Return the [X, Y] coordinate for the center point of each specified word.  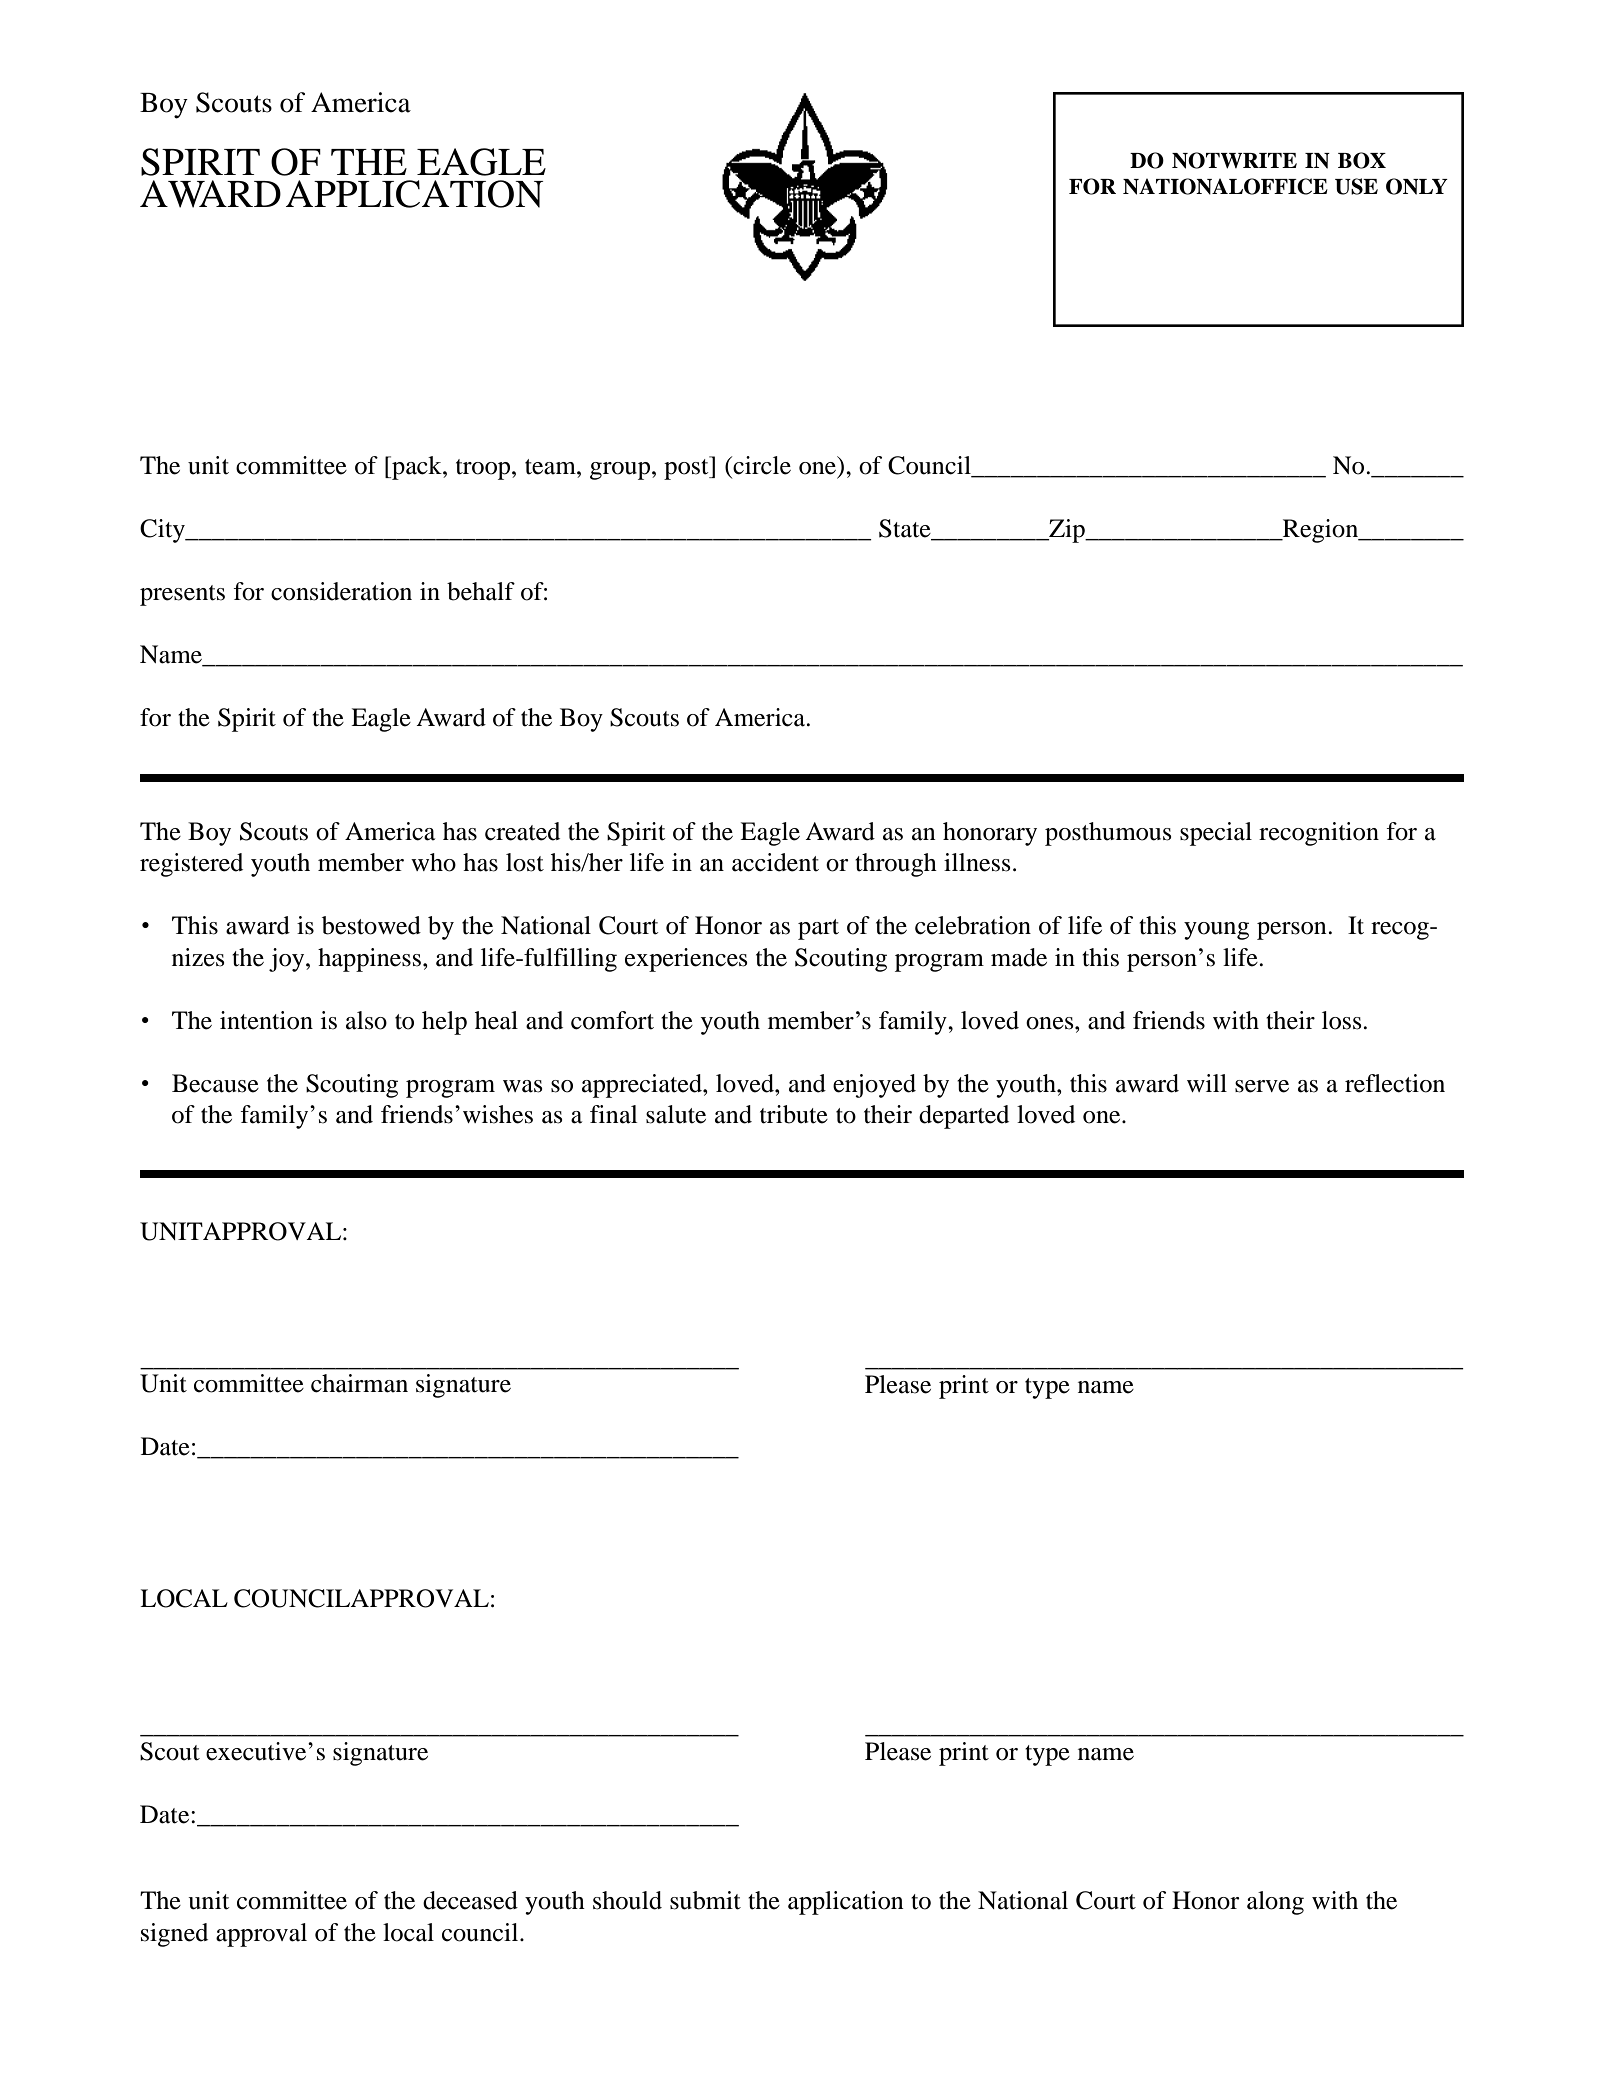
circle [761, 465]
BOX [1362, 160]
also [366, 1020]
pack [417, 468]
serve [1262, 1086]
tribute [794, 1114]
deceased [470, 1900]
